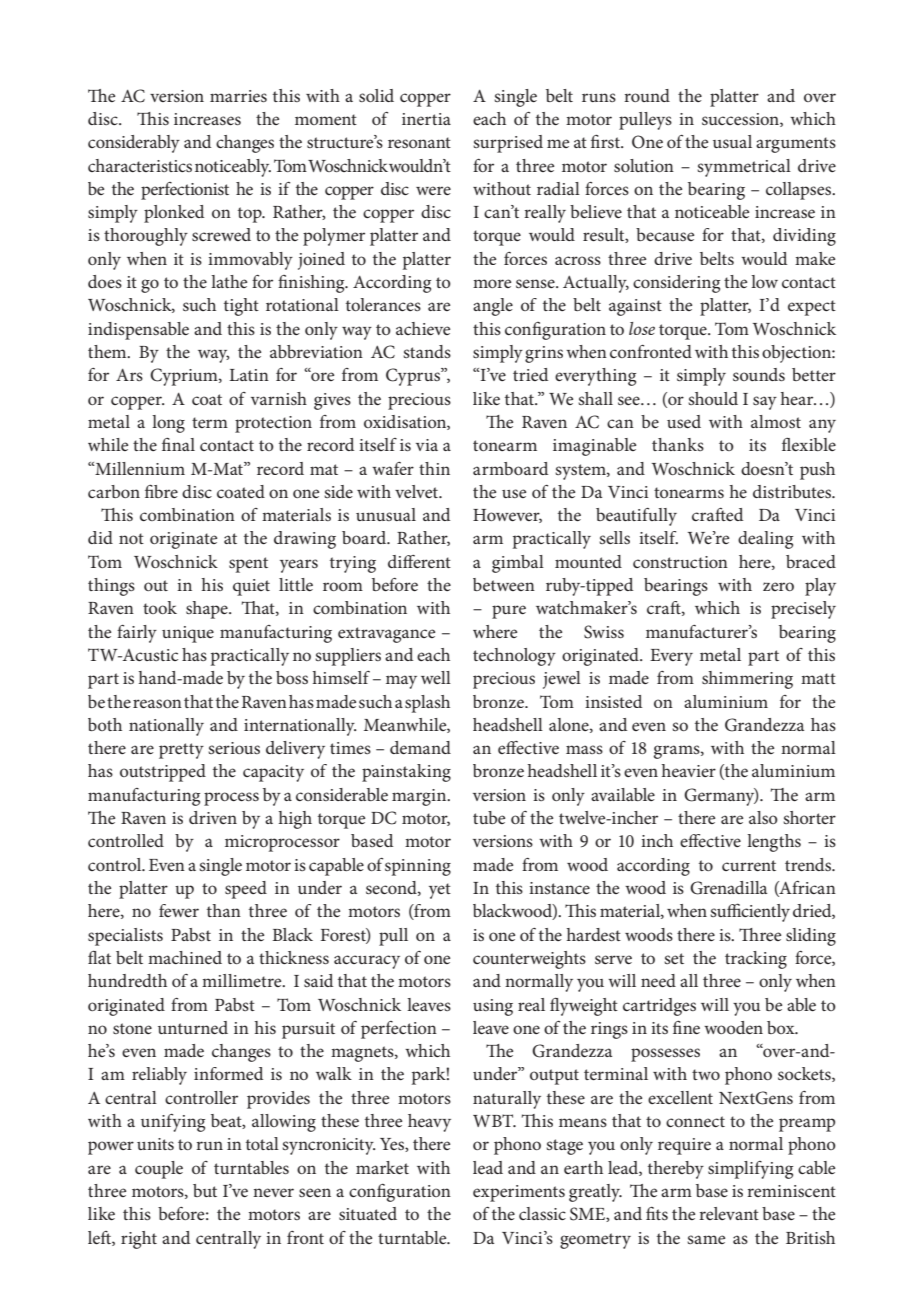  What do you see at coordinates (426, 119) in the image?
I see `inertia` at bounding box center [426, 119].
